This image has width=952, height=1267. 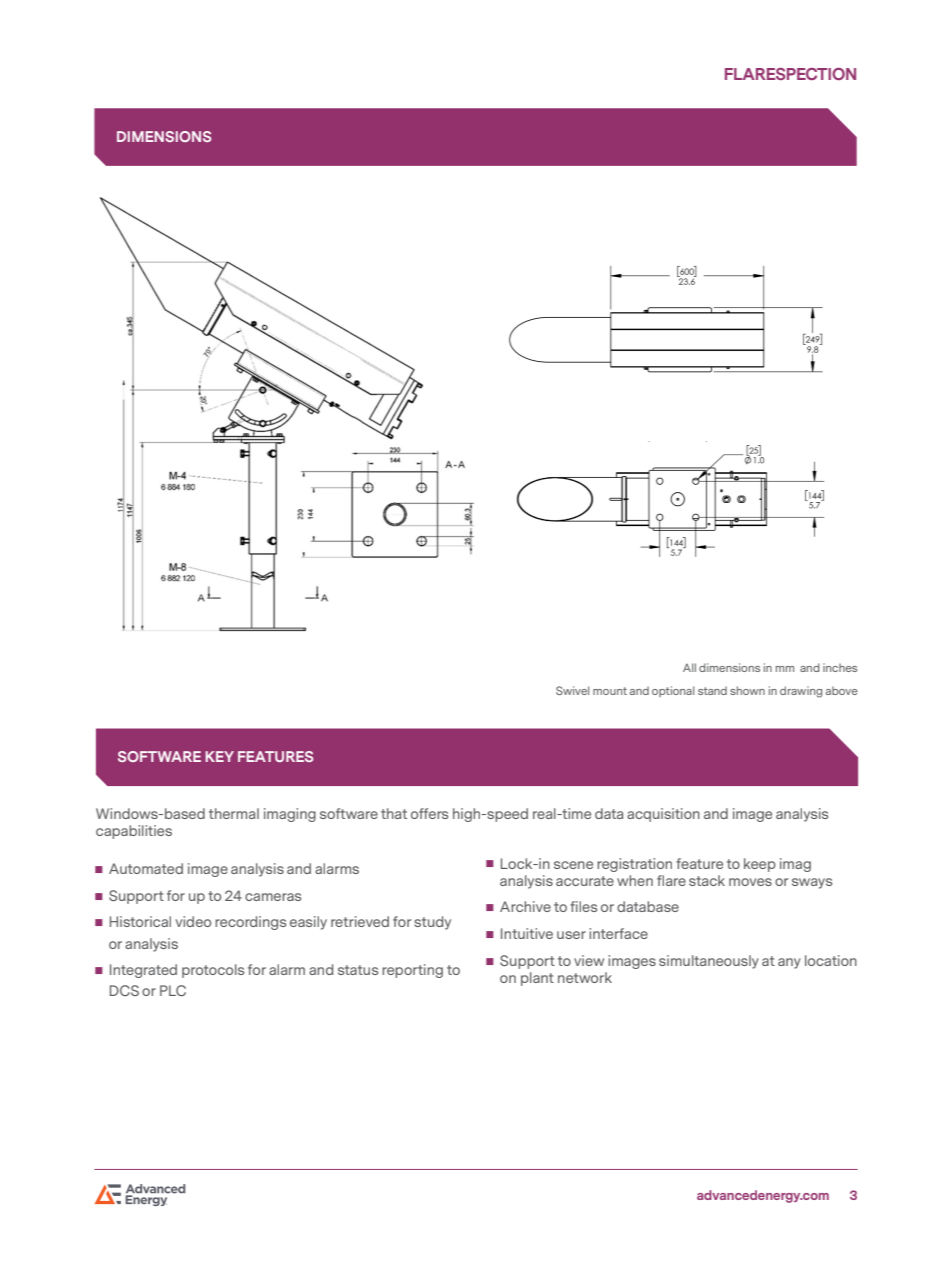 I want to click on accurate, so click(x=585, y=881).
